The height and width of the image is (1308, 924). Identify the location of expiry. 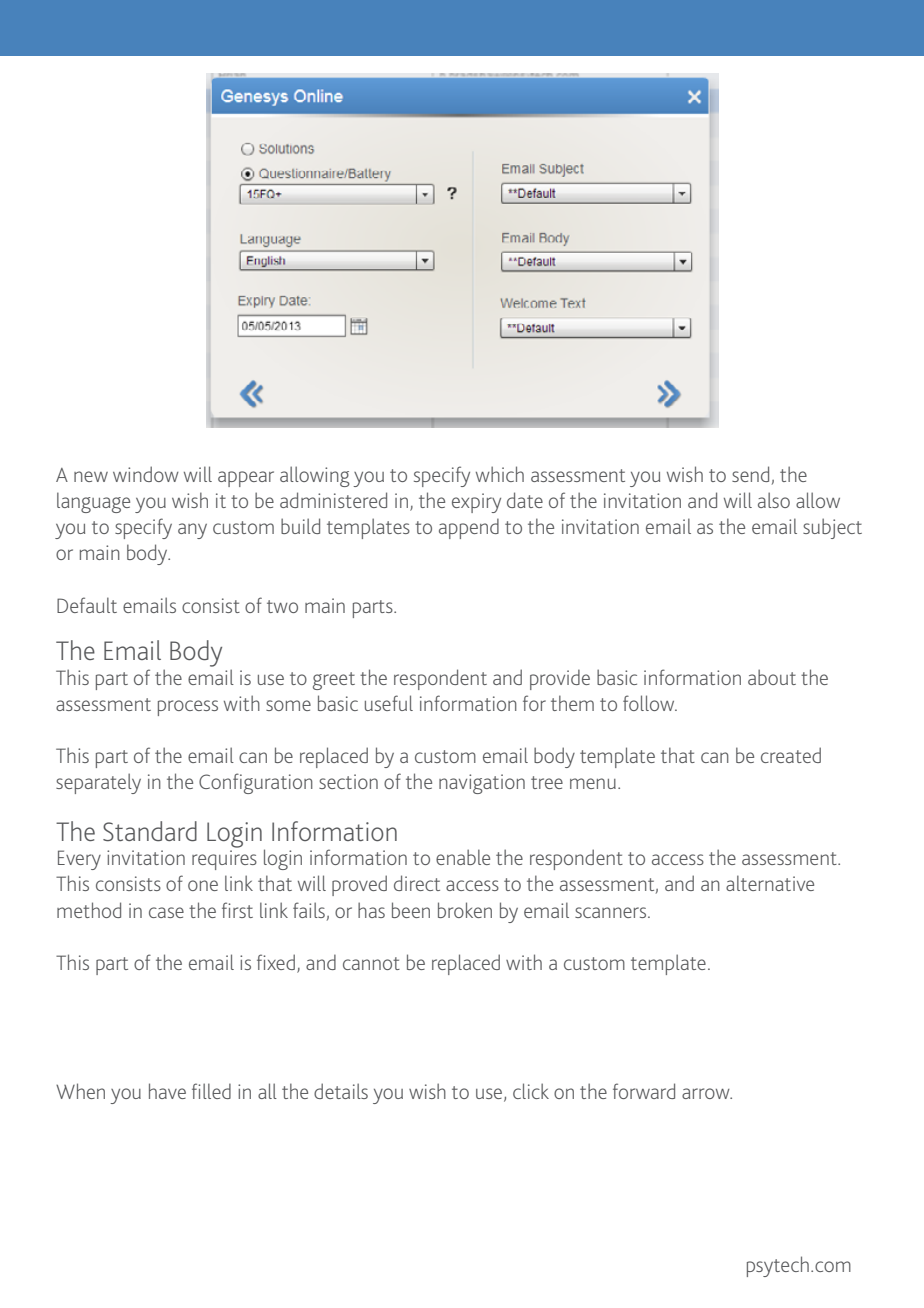
(476, 503).
